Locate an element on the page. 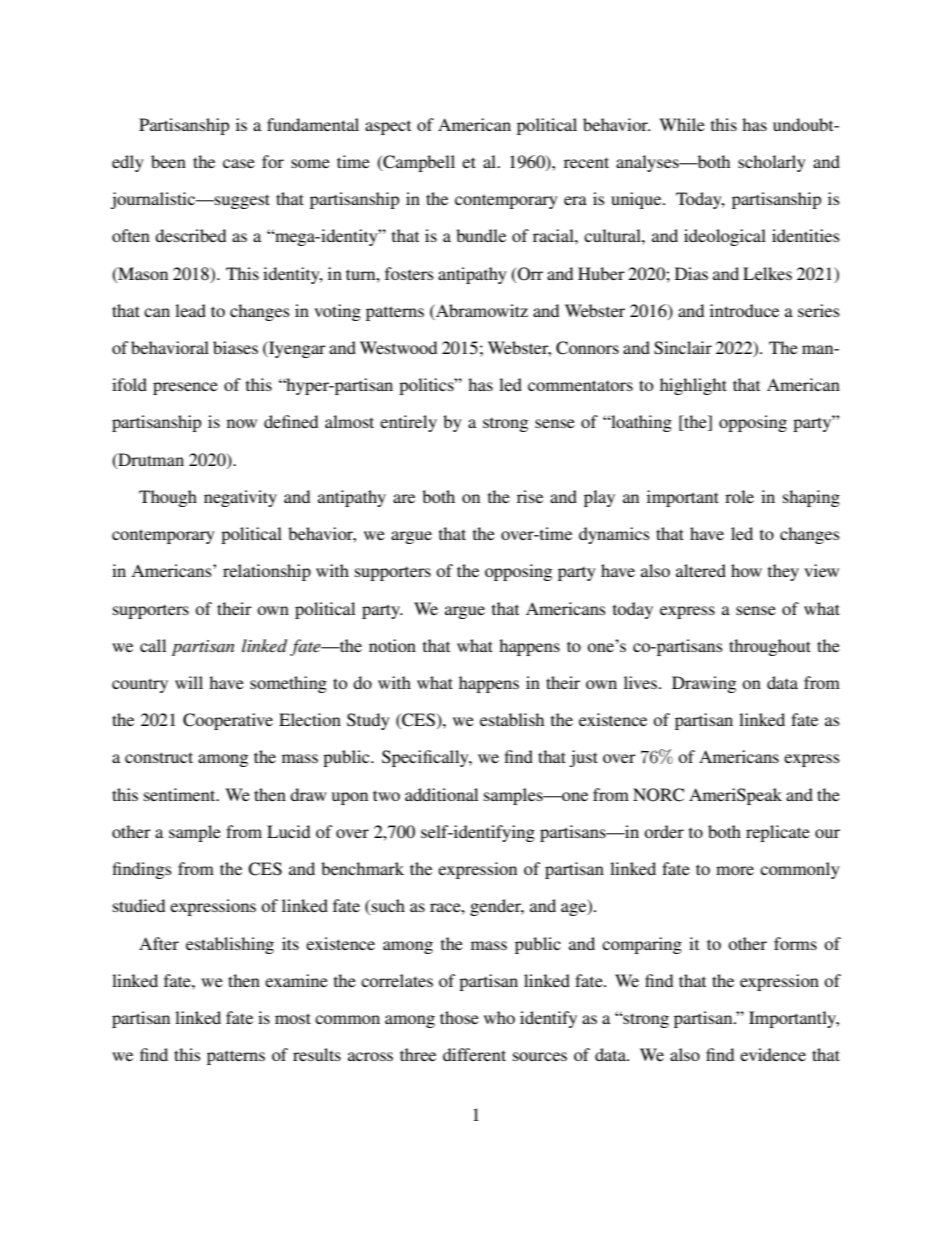 This image has height=1233, width=952. biases is located at coordinates (235, 347).
